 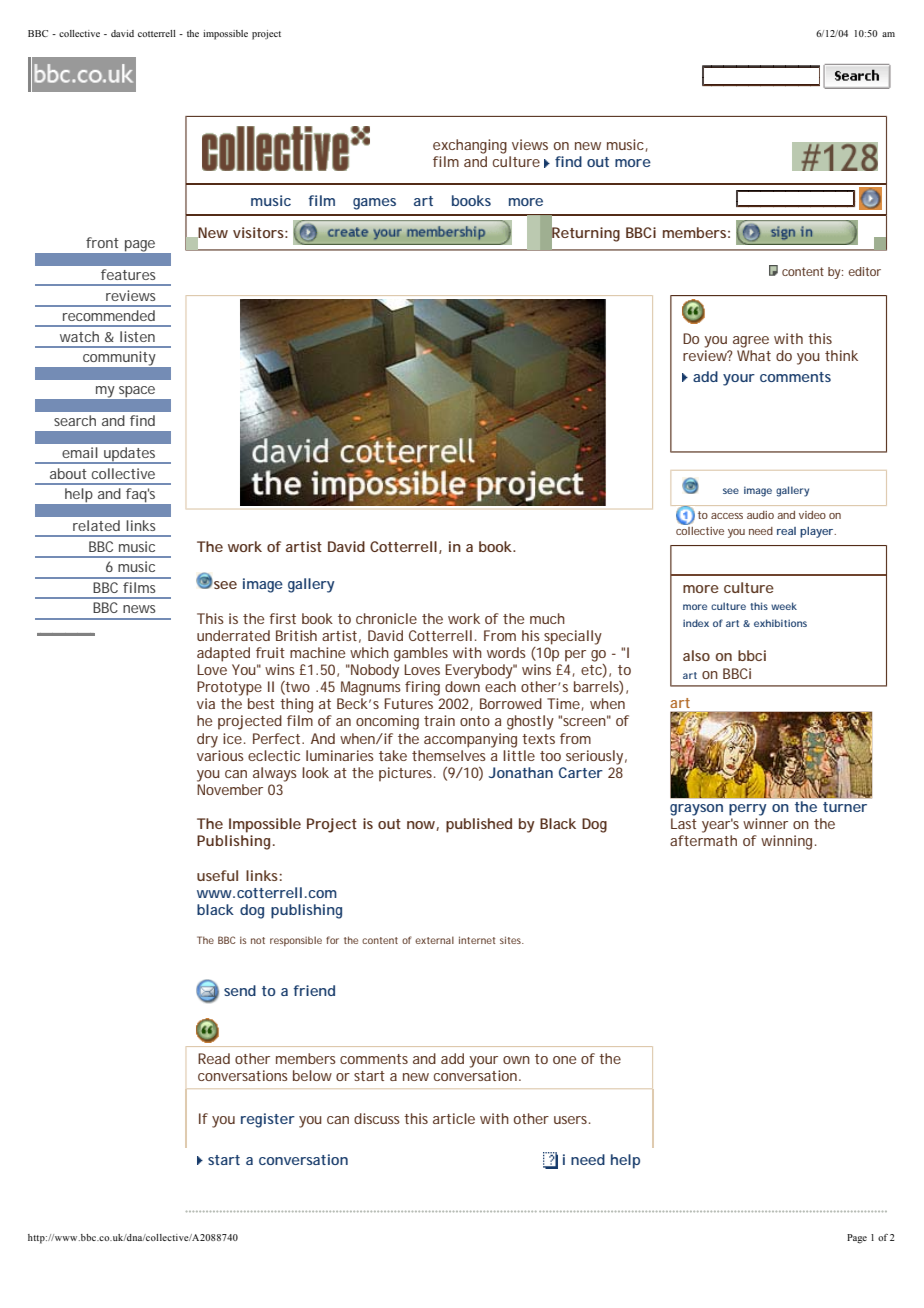 I want to click on Read, so click(x=214, y=1058).
